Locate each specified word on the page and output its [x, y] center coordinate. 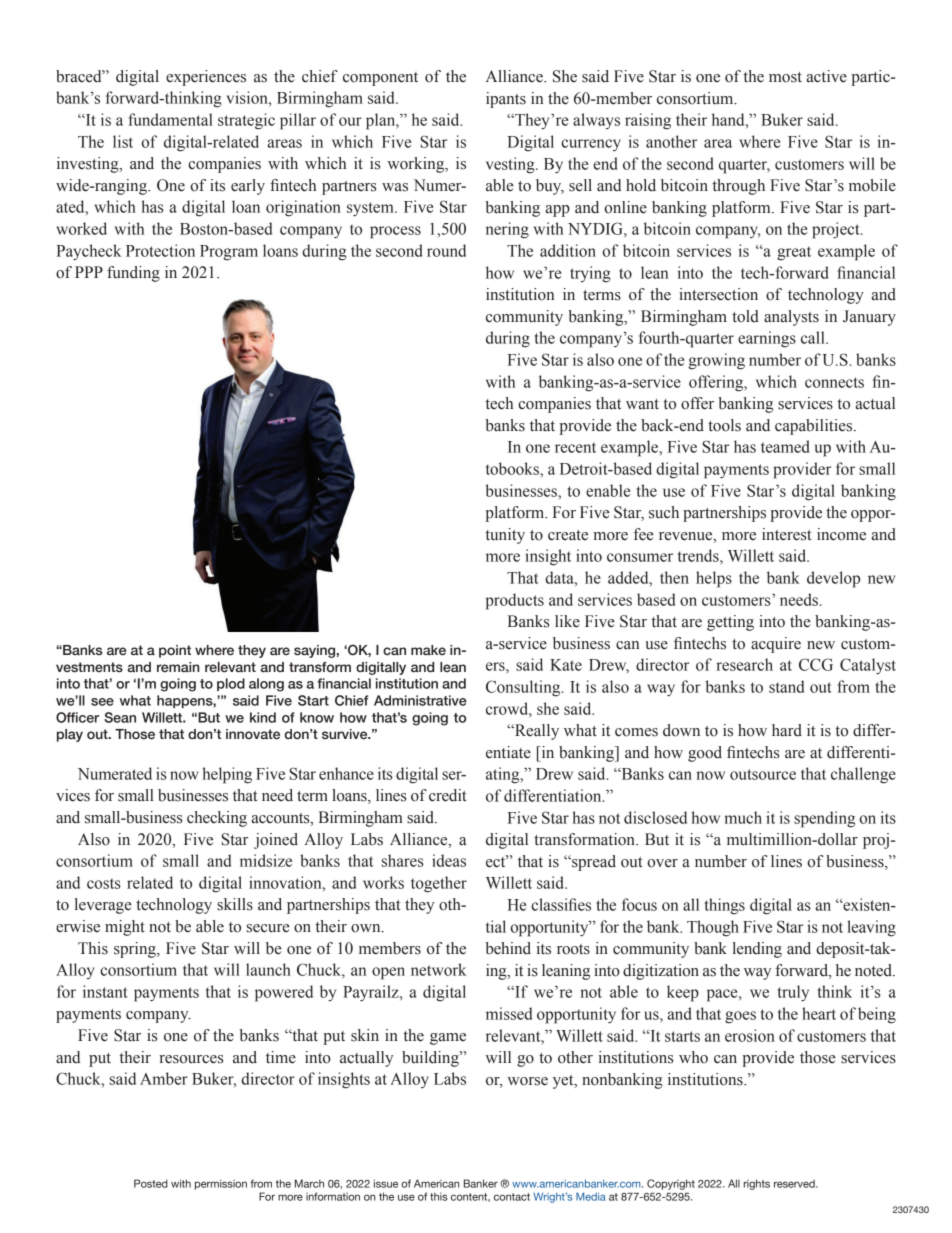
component [380, 79]
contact [512, 1197]
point [175, 651]
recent [575, 447]
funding [133, 274]
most [785, 77]
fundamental [171, 119]
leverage [103, 906]
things [725, 906]
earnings [767, 339]
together [439, 884]
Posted [151, 1183]
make [428, 650]
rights [757, 1184]
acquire [776, 645]
